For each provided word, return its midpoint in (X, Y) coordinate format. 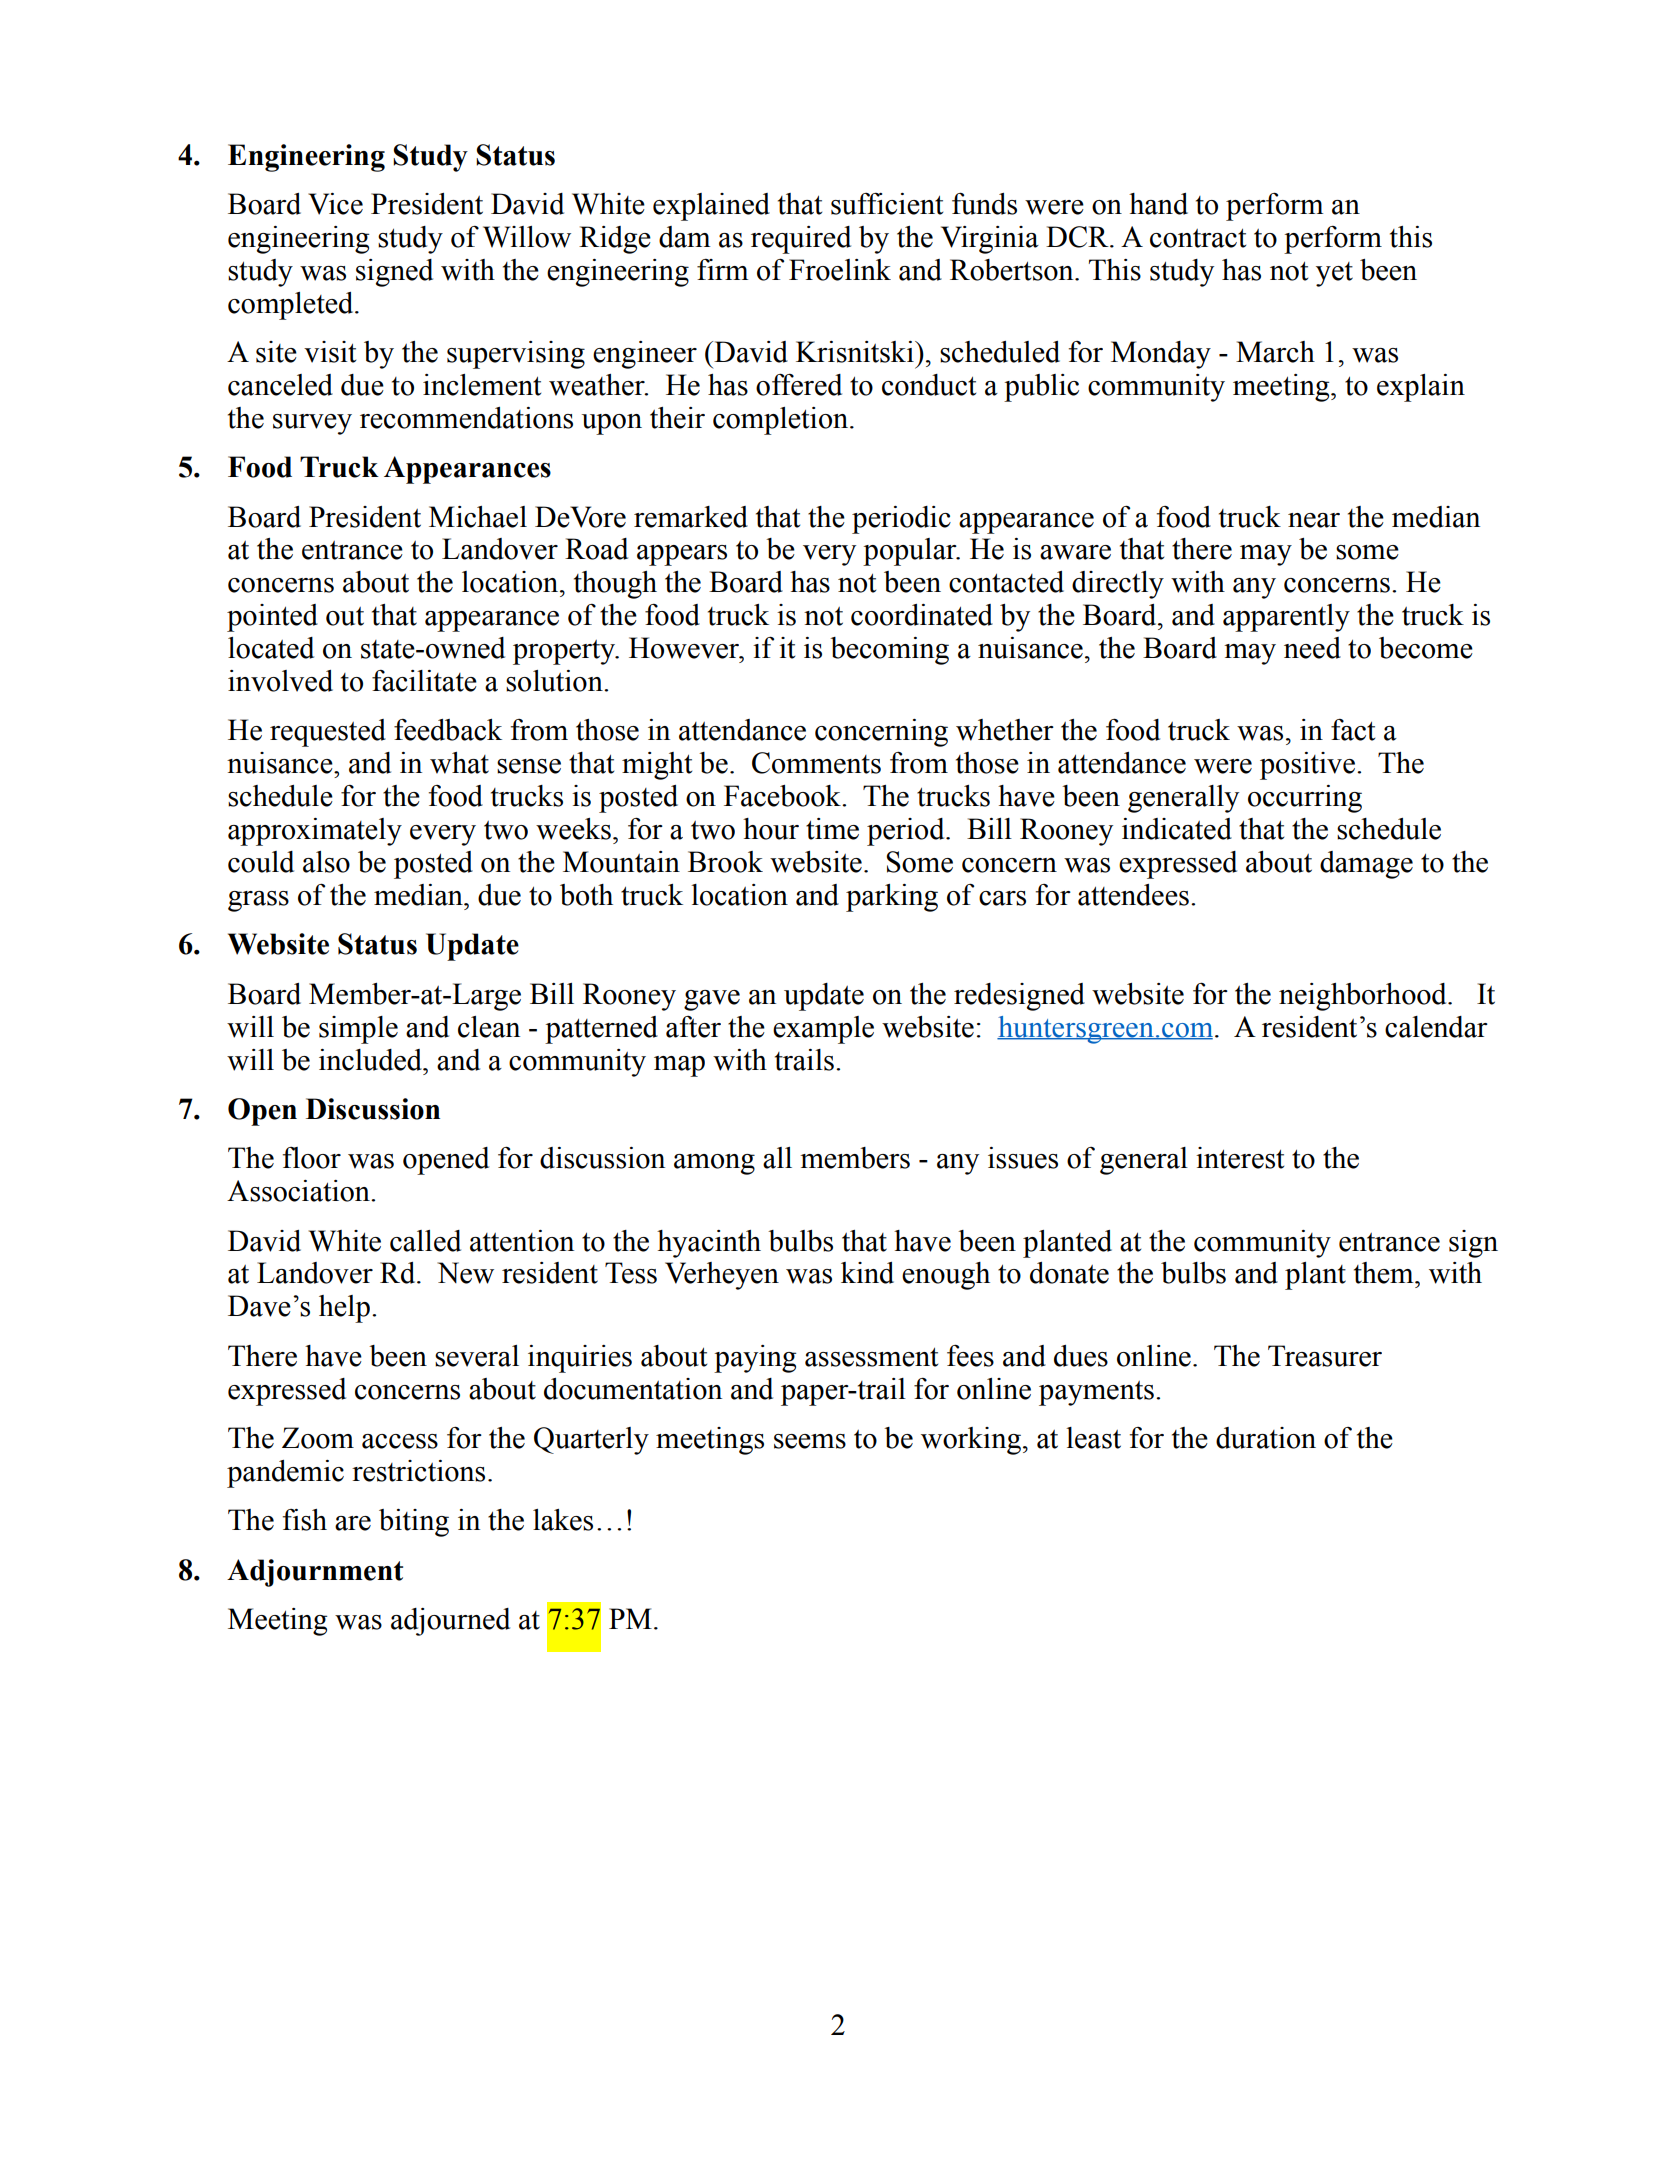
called (425, 1241)
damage (1366, 865)
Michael (478, 517)
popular (911, 552)
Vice (335, 204)
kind (867, 1273)
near (1314, 520)
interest (1240, 1158)
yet (1334, 274)
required (801, 240)
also (326, 862)
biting (414, 1523)
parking (892, 898)
